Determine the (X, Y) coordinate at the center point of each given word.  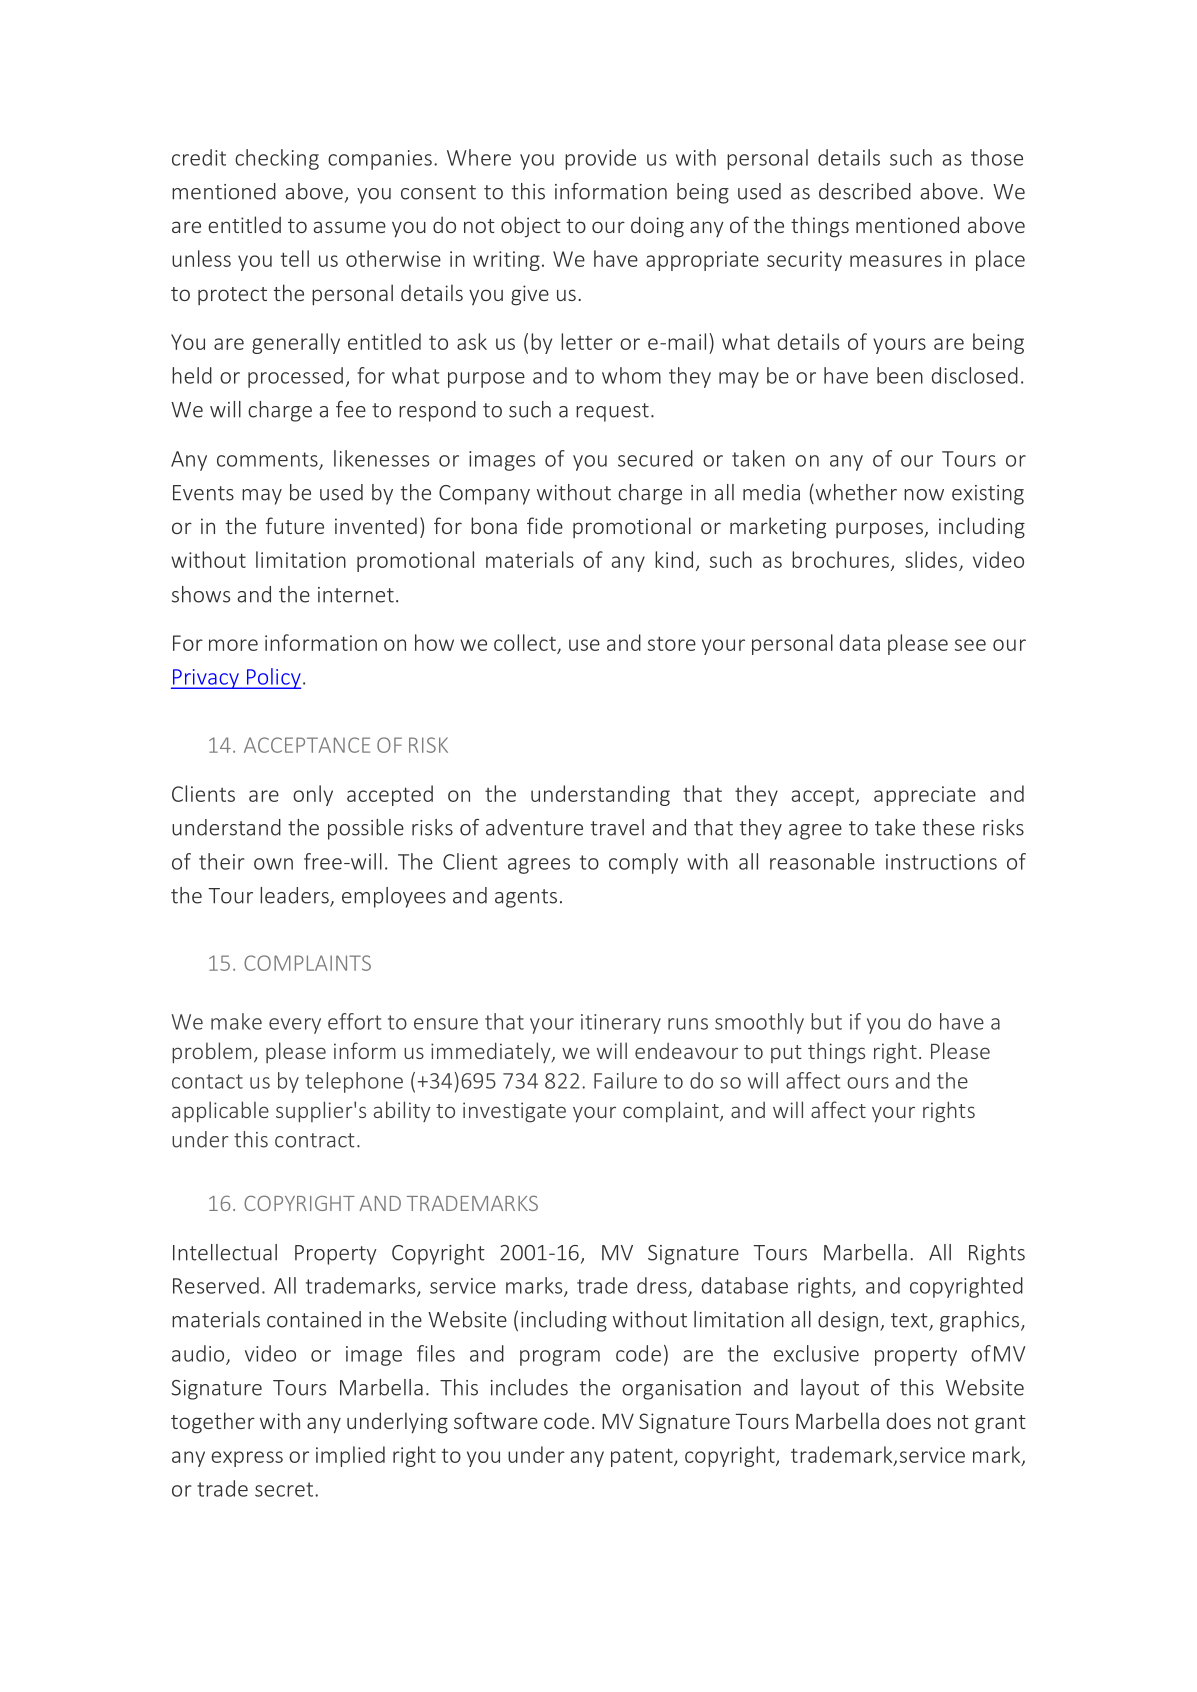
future (295, 525)
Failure (625, 1080)
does (909, 1420)
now (924, 495)
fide (545, 525)
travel (617, 827)
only (313, 795)
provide (600, 159)
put (786, 1054)
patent (643, 1457)
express (247, 1459)
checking (277, 159)
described (865, 191)
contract (315, 1140)
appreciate (925, 796)
